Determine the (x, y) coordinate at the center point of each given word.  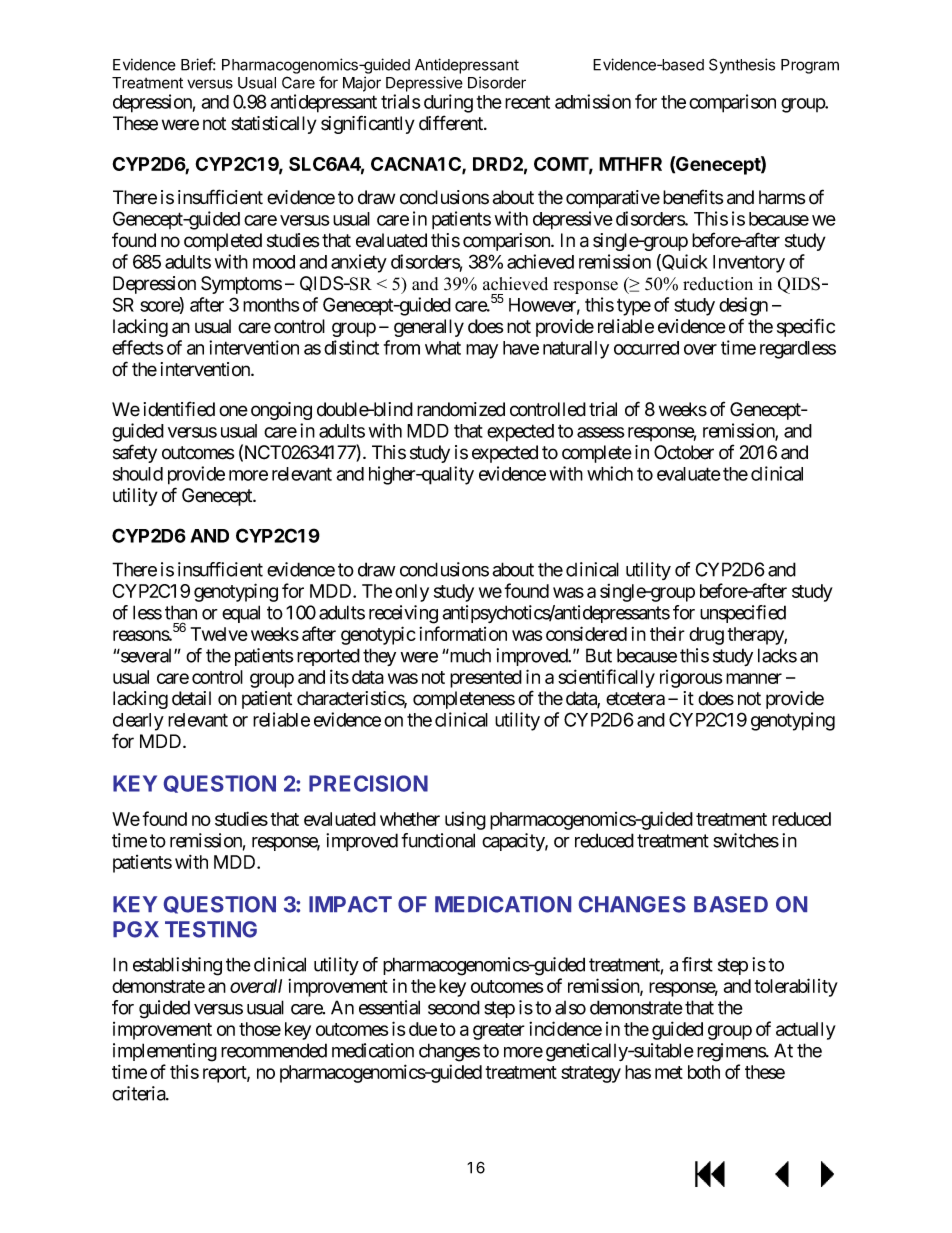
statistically (274, 125)
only (412, 593)
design (743, 306)
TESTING (211, 929)
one (233, 411)
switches (746, 840)
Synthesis (742, 66)
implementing (165, 1052)
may (482, 351)
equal (241, 614)
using (465, 821)
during (448, 103)
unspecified (743, 614)
